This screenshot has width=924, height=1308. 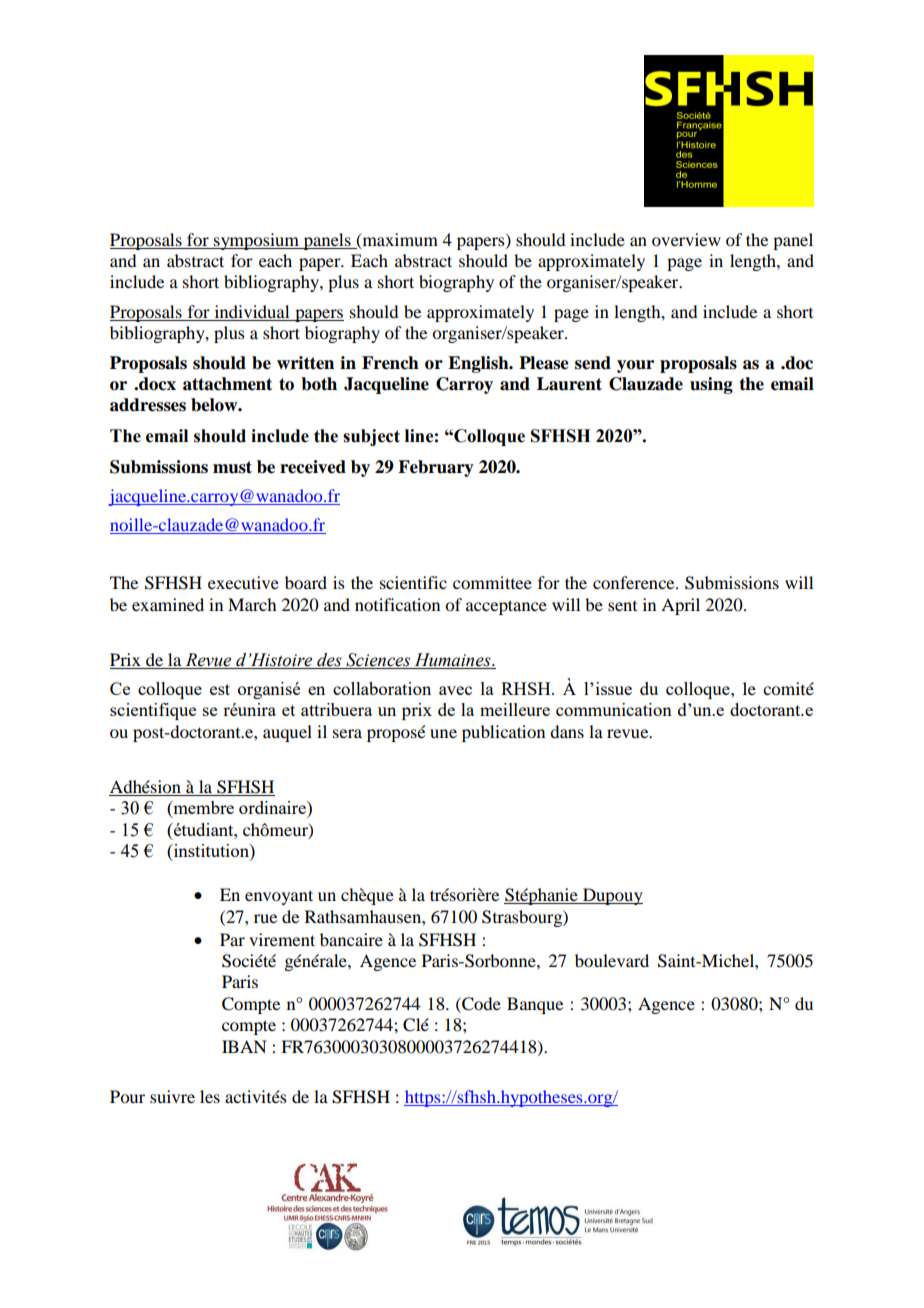 I want to click on using, so click(x=711, y=385).
